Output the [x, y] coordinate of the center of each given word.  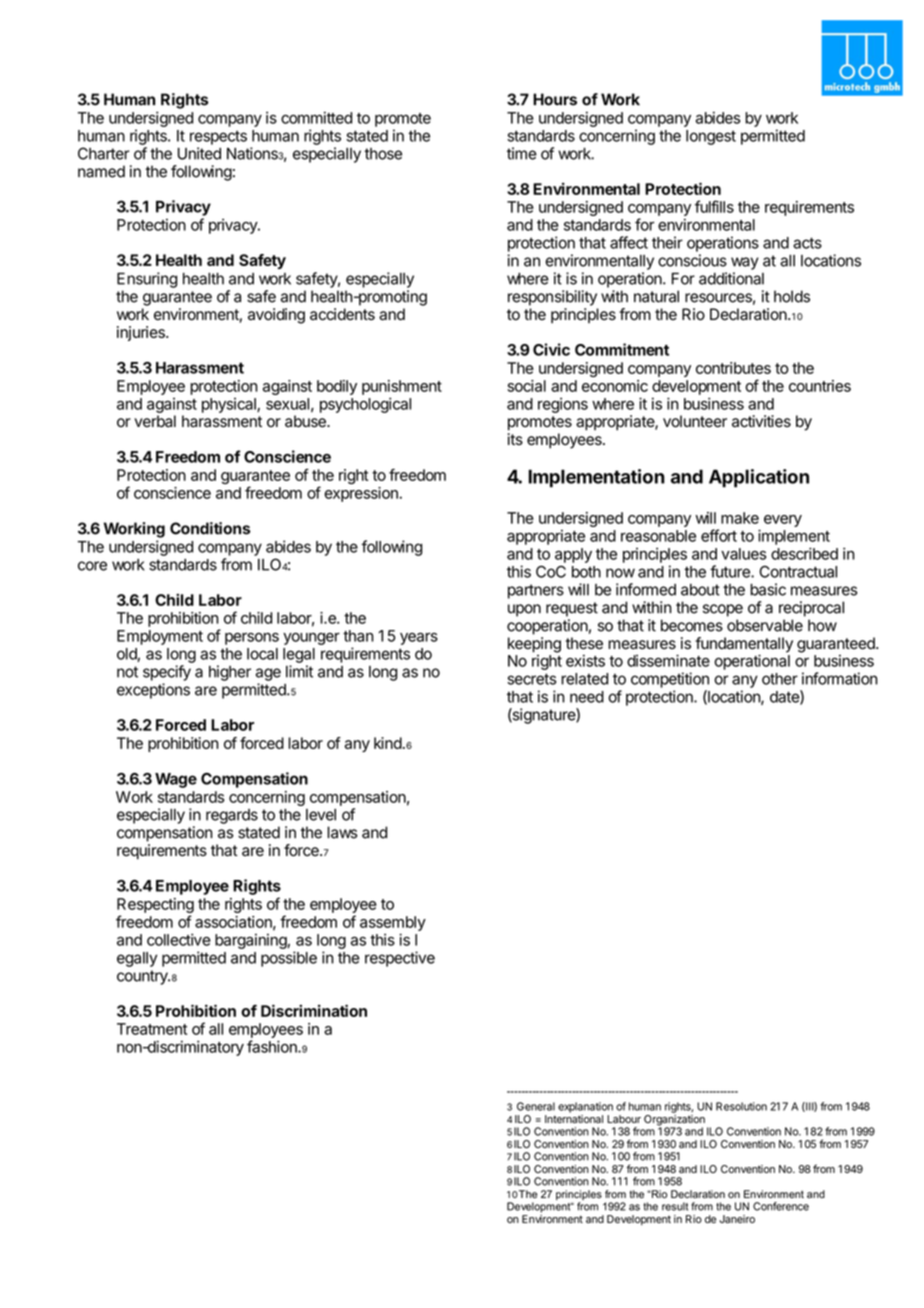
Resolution [741, 1106]
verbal [155, 421]
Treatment [152, 1029]
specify [167, 673]
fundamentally [744, 646]
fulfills [714, 206]
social [527, 386]
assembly [393, 923]
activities [761, 421]
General [536, 1106]
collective [179, 939]
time [522, 153]
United [199, 153]
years [419, 638]
